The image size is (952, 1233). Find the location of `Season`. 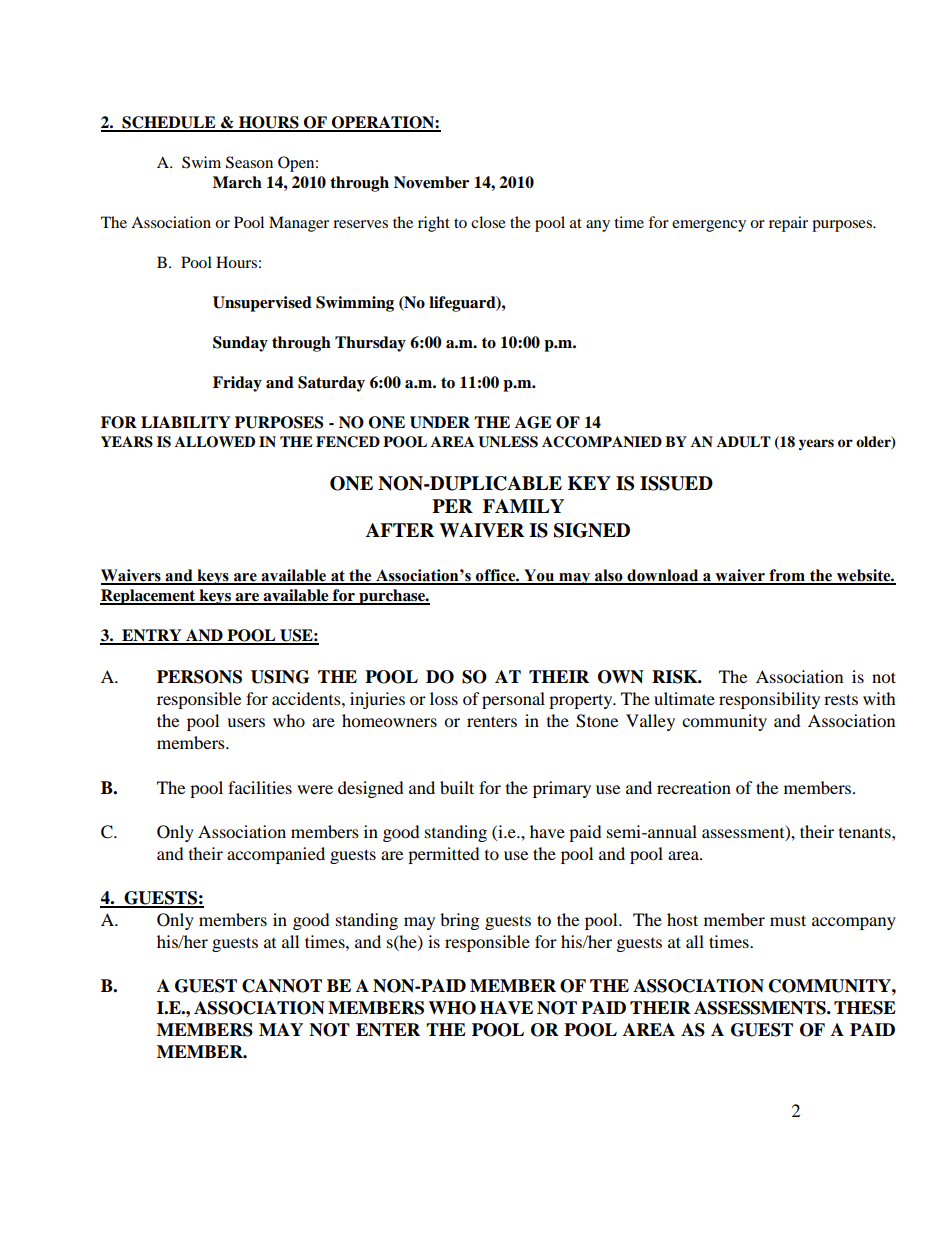

Season is located at coordinates (249, 162).
